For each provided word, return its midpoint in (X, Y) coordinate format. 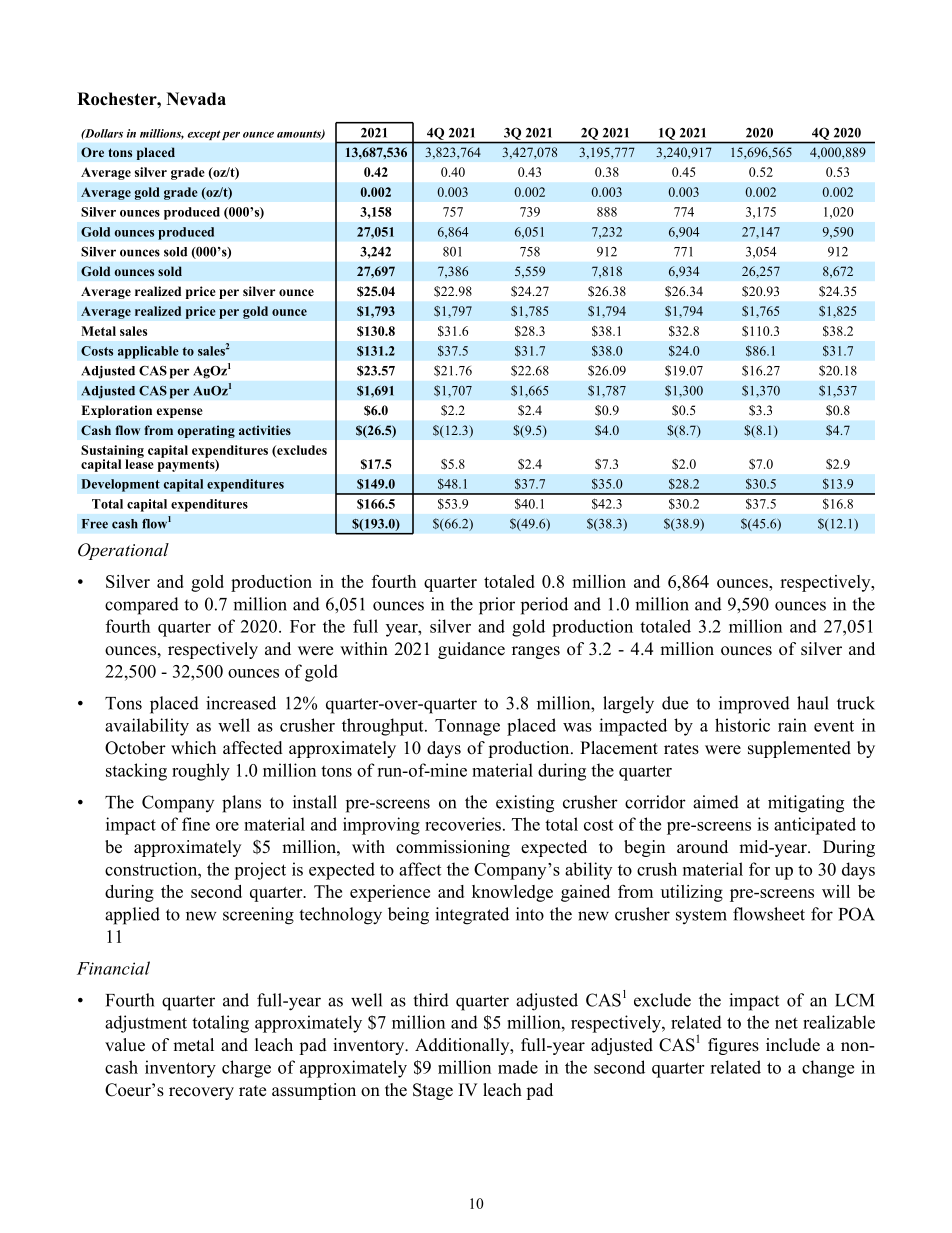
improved (754, 705)
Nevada (196, 99)
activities (265, 430)
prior (497, 606)
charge (246, 1069)
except (204, 135)
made (518, 1067)
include (793, 1045)
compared (142, 606)
